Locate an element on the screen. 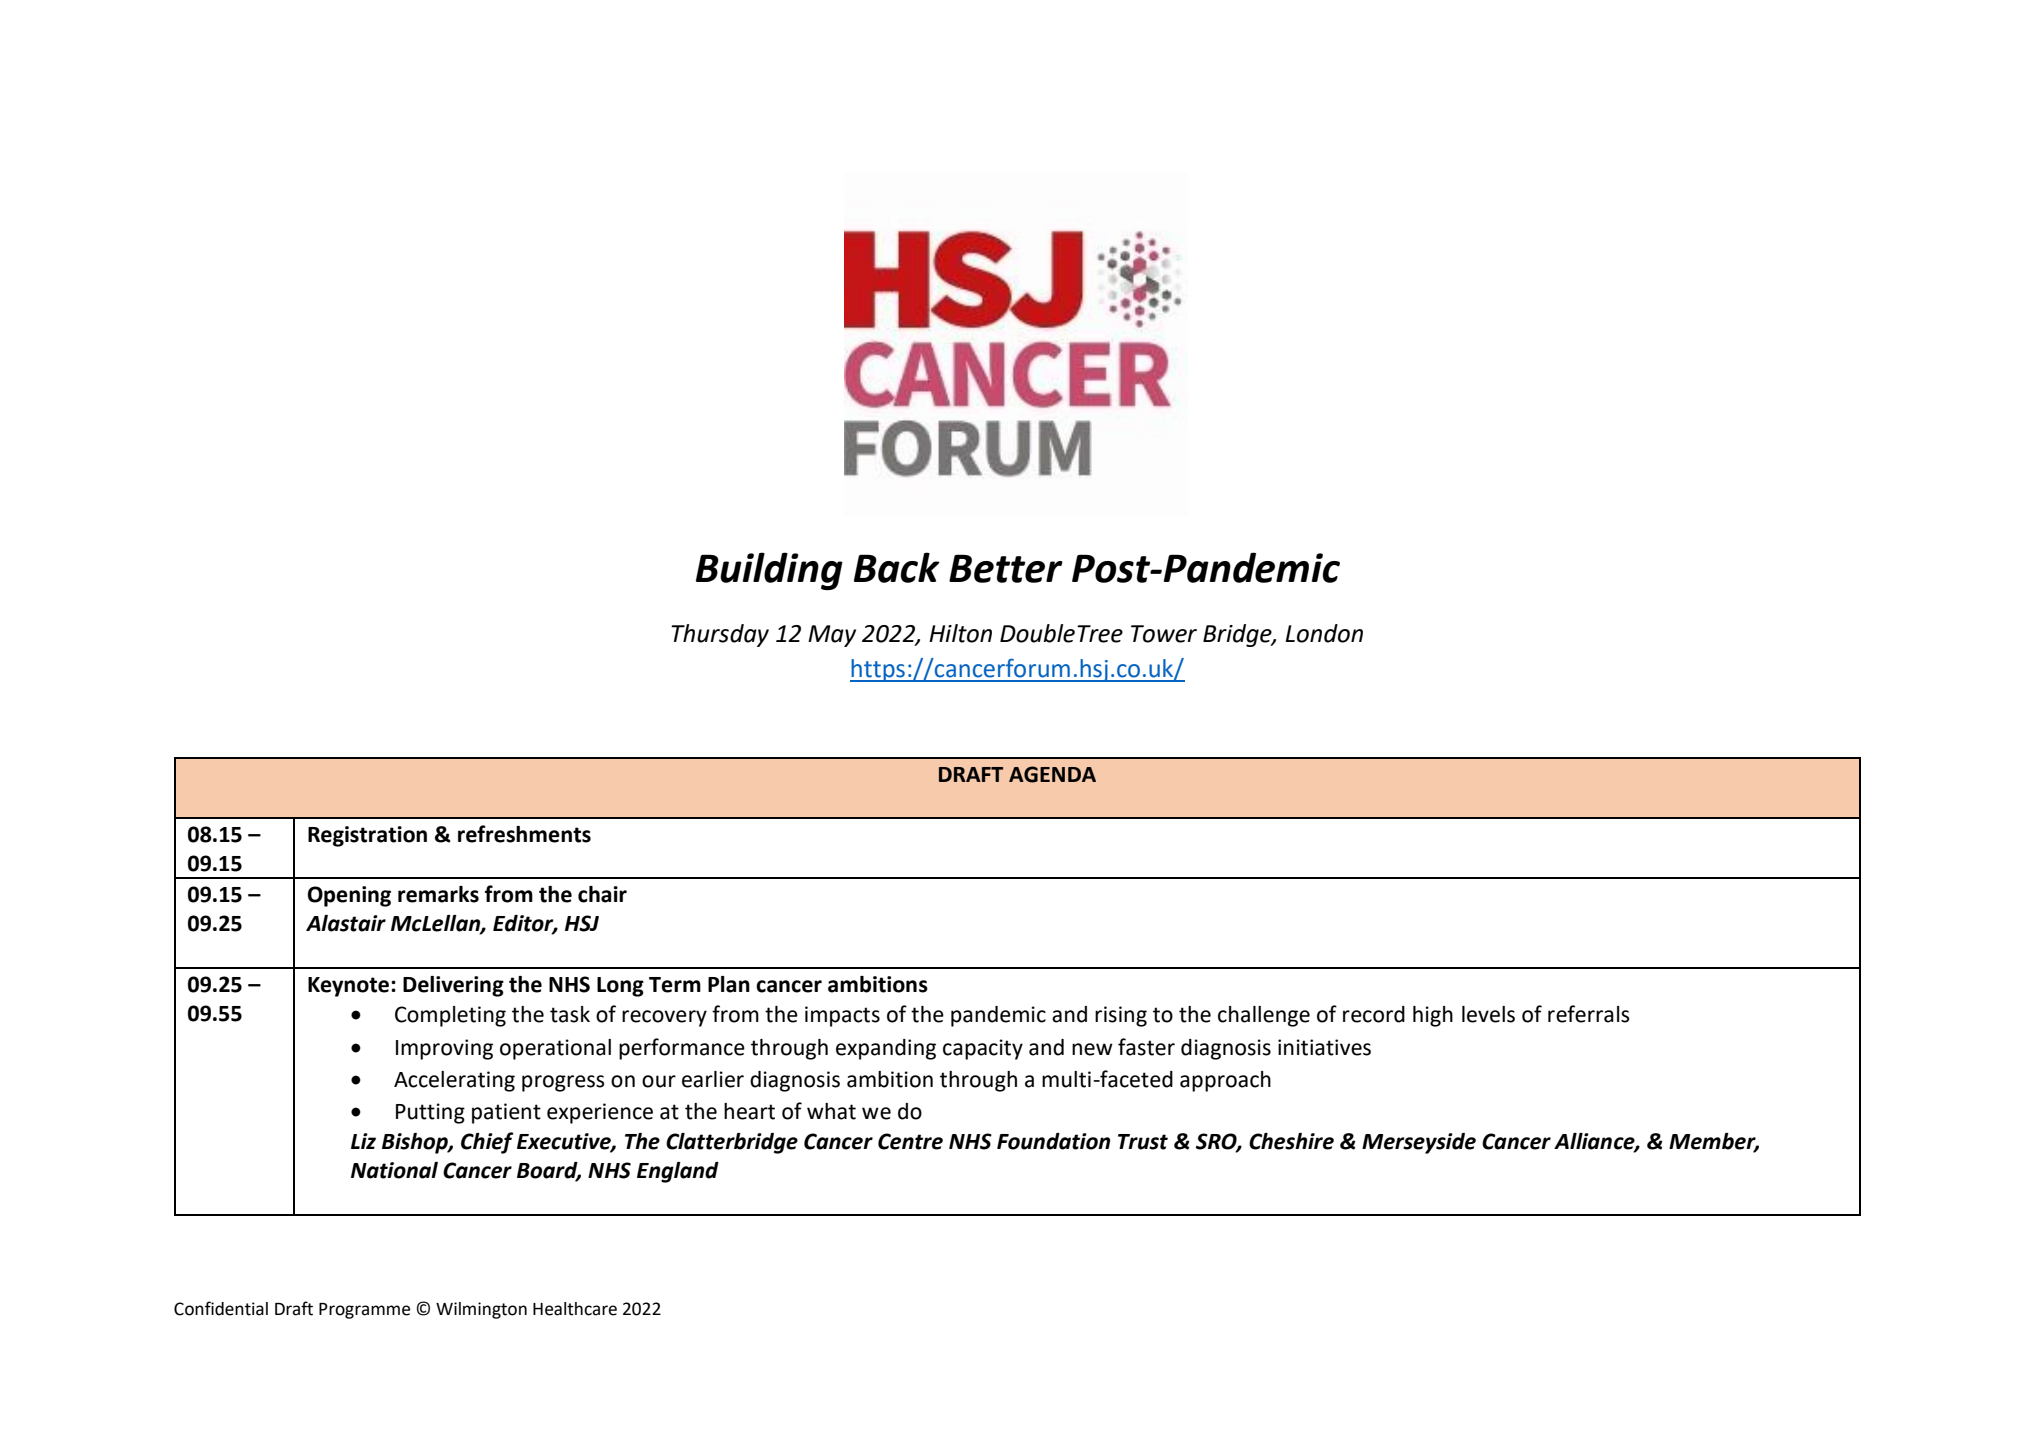 The image size is (2034, 1438). Plan is located at coordinates (729, 984).
